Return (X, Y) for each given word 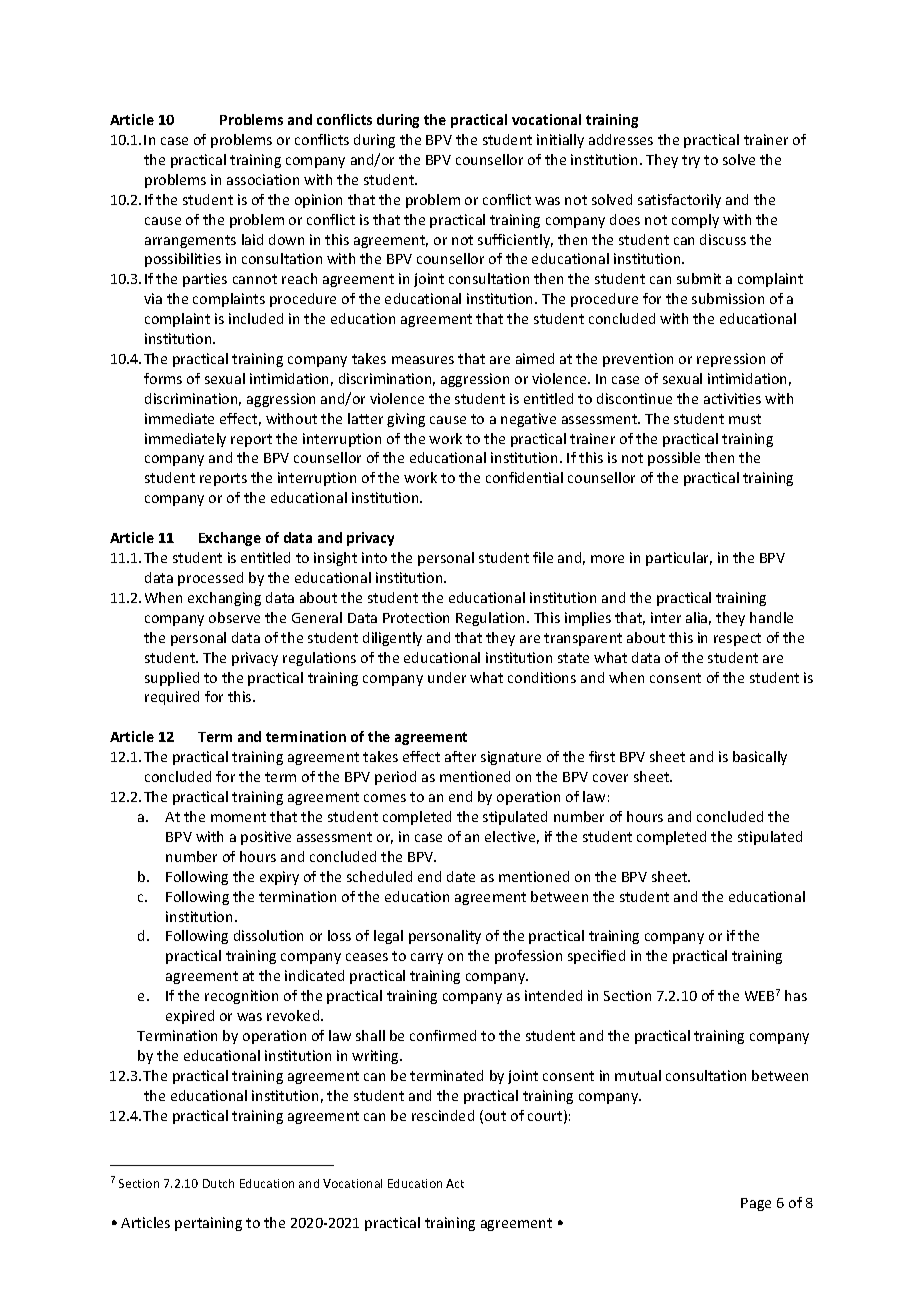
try (691, 161)
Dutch (218, 1183)
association (263, 179)
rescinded (443, 1115)
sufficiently (515, 241)
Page (756, 1204)
